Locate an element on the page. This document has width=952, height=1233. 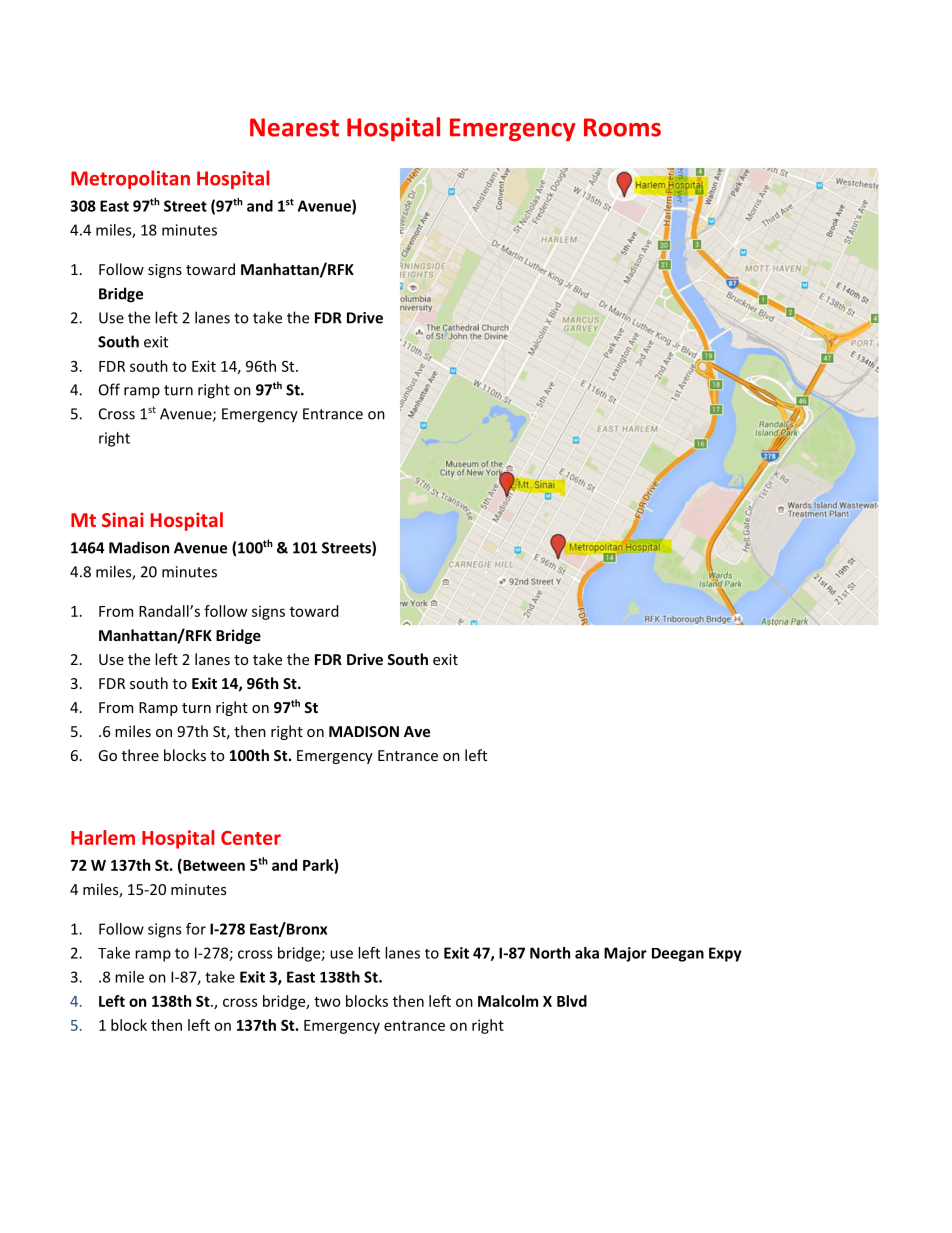
Sinai is located at coordinates (123, 519).
